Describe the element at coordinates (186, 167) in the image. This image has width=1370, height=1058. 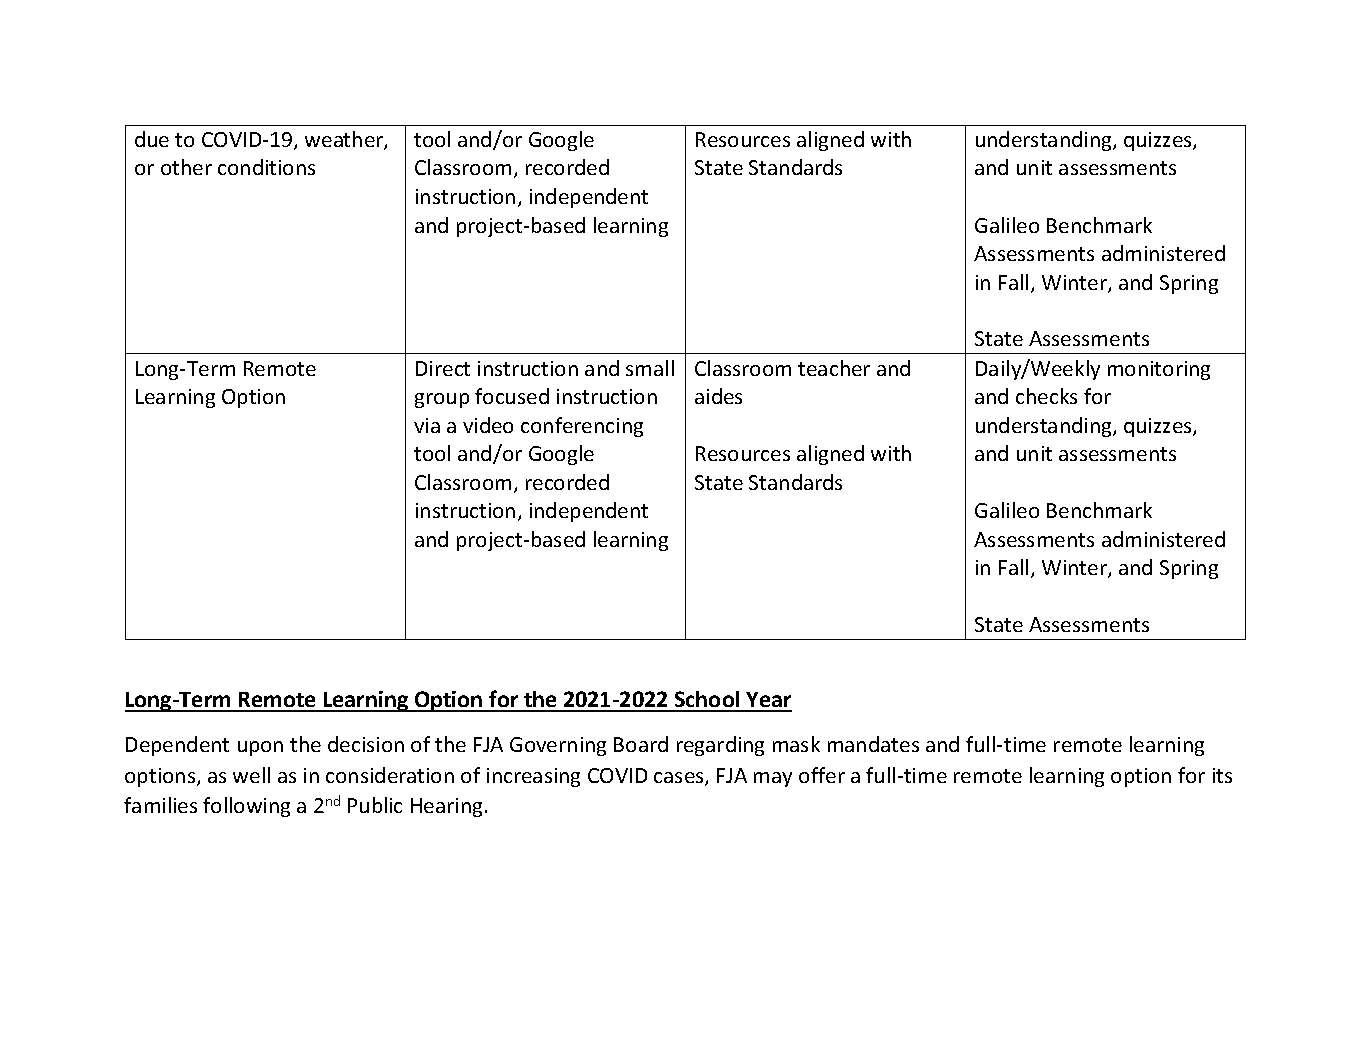
I see `other` at that location.
